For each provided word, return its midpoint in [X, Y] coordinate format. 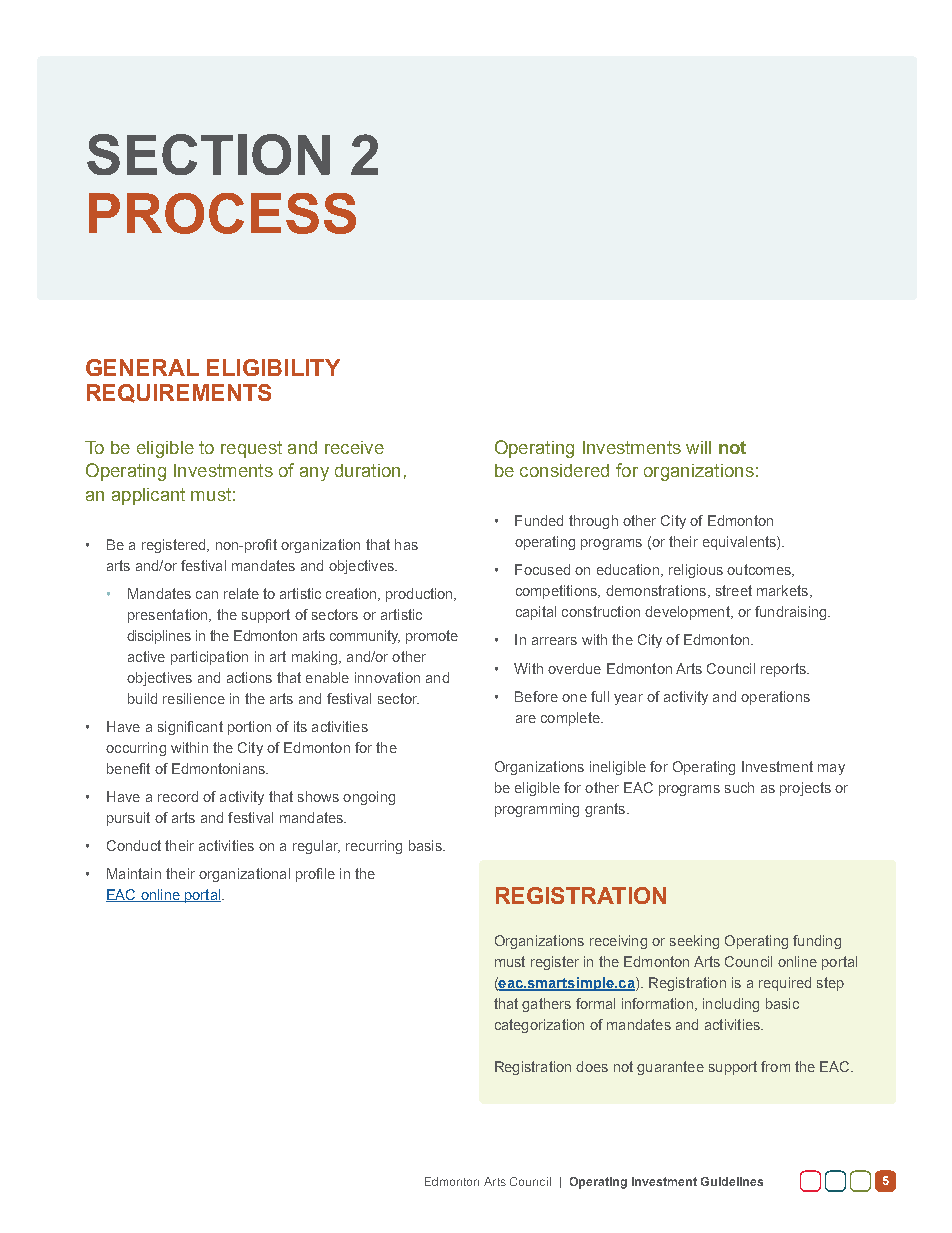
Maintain [134, 873]
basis [426, 845]
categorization [539, 1026]
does [592, 1066]
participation [209, 658]
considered [564, 470]
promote [432, 637]
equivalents [740, 543]
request [251, 449]
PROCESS [222, 213]
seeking [694, 942]
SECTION [208, 154]
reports [784, 670]
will [698, 447]
